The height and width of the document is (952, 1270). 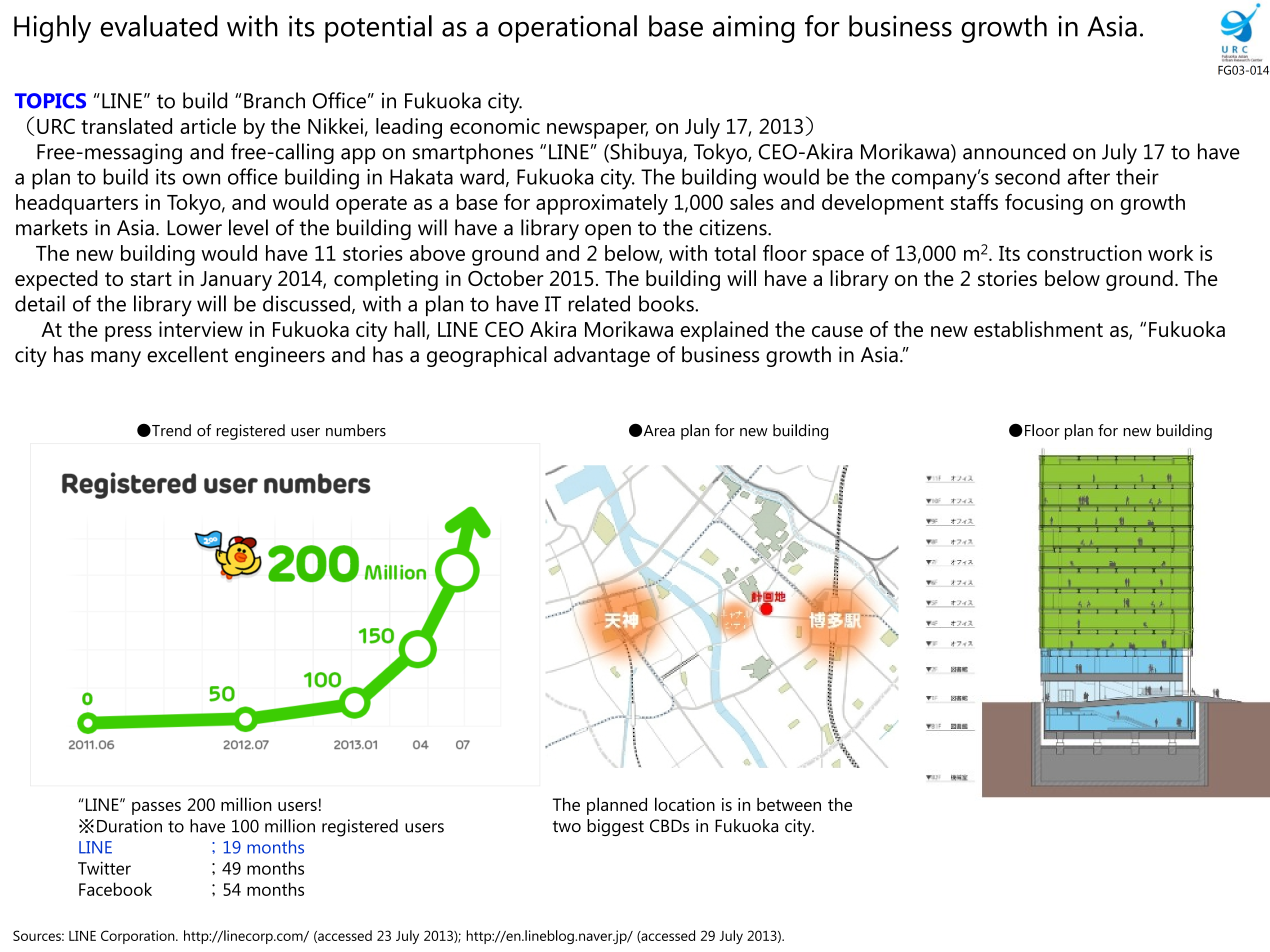 What do you see at coordinates (789, 804) in the document?
I see `between` at bounding box center [789, 804].
